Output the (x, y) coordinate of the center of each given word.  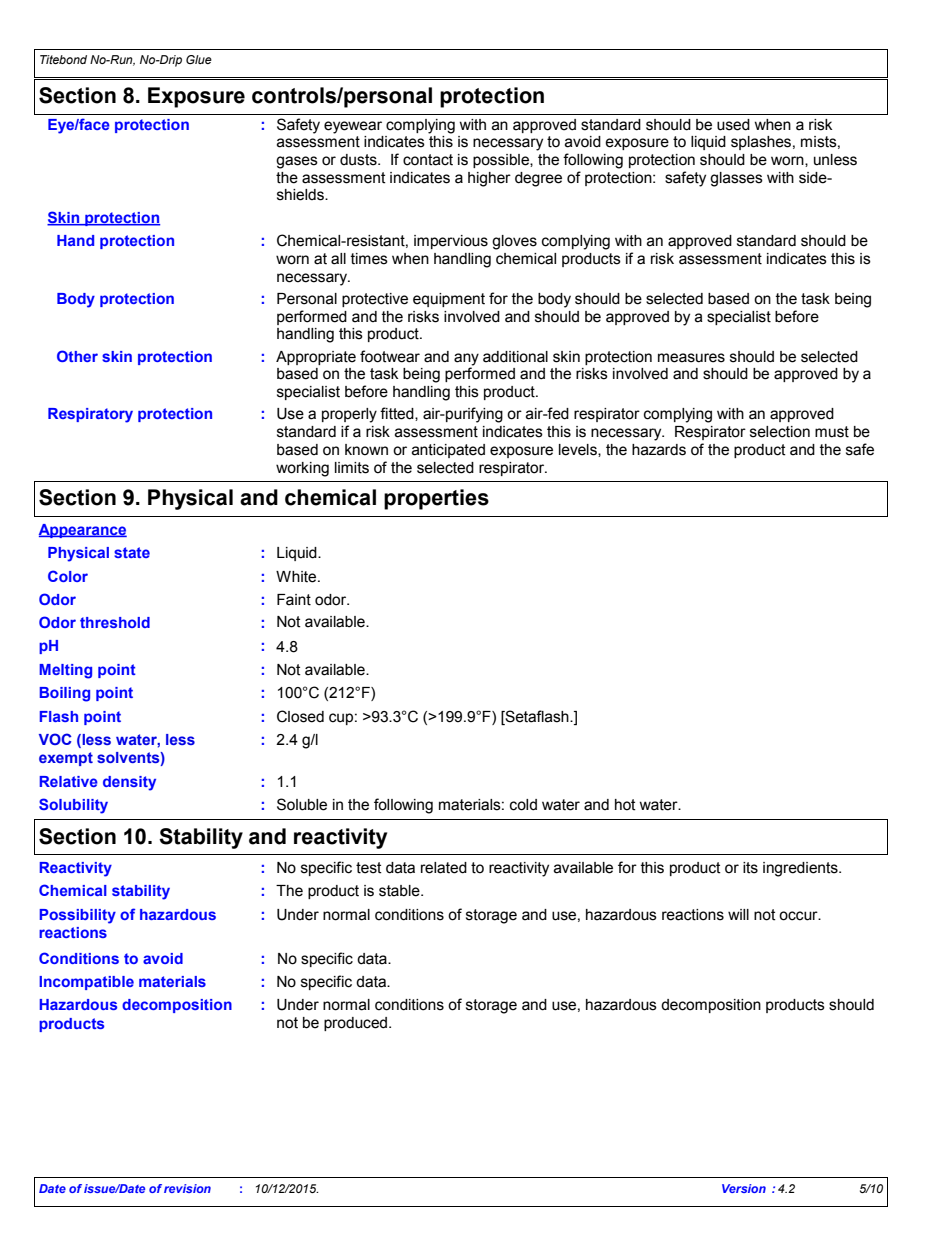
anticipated (448, 451)
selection (780, 432)
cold (523, 805)
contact (428, 160)
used (733, 125)
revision (187, 1188)
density (129, 783)
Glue (199, 59)
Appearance (83, 531)
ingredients (801, 869)
